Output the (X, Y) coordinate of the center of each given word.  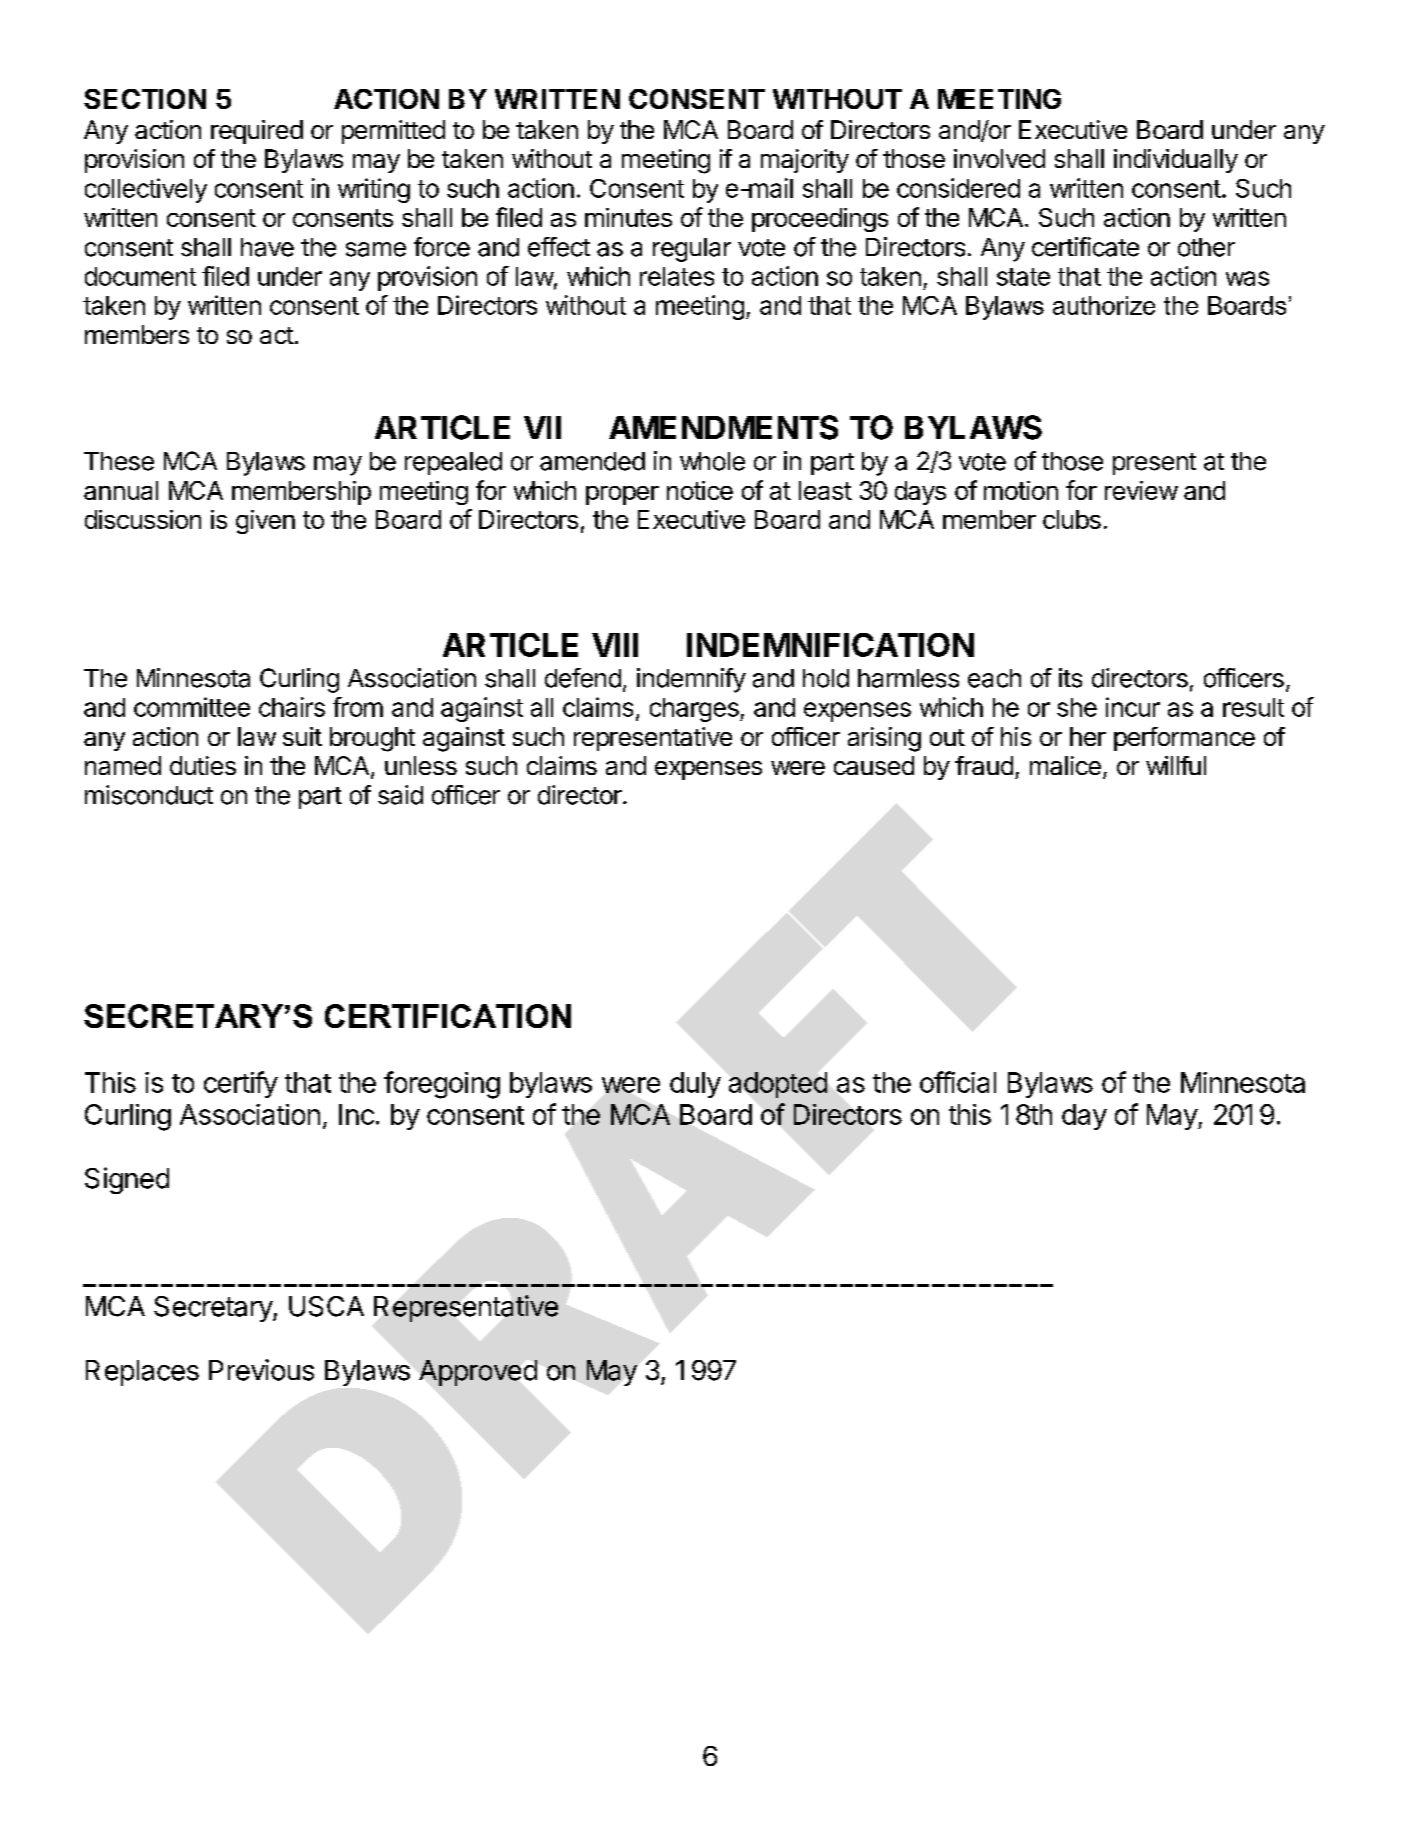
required (257, 132)
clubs (1072, 519)
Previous (261, 1370)
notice (700, 490)
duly (695, 1085)
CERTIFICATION (448, 1016)
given (265, 522)
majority (805, 161)
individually (1176, 161)
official (958, 1082)
